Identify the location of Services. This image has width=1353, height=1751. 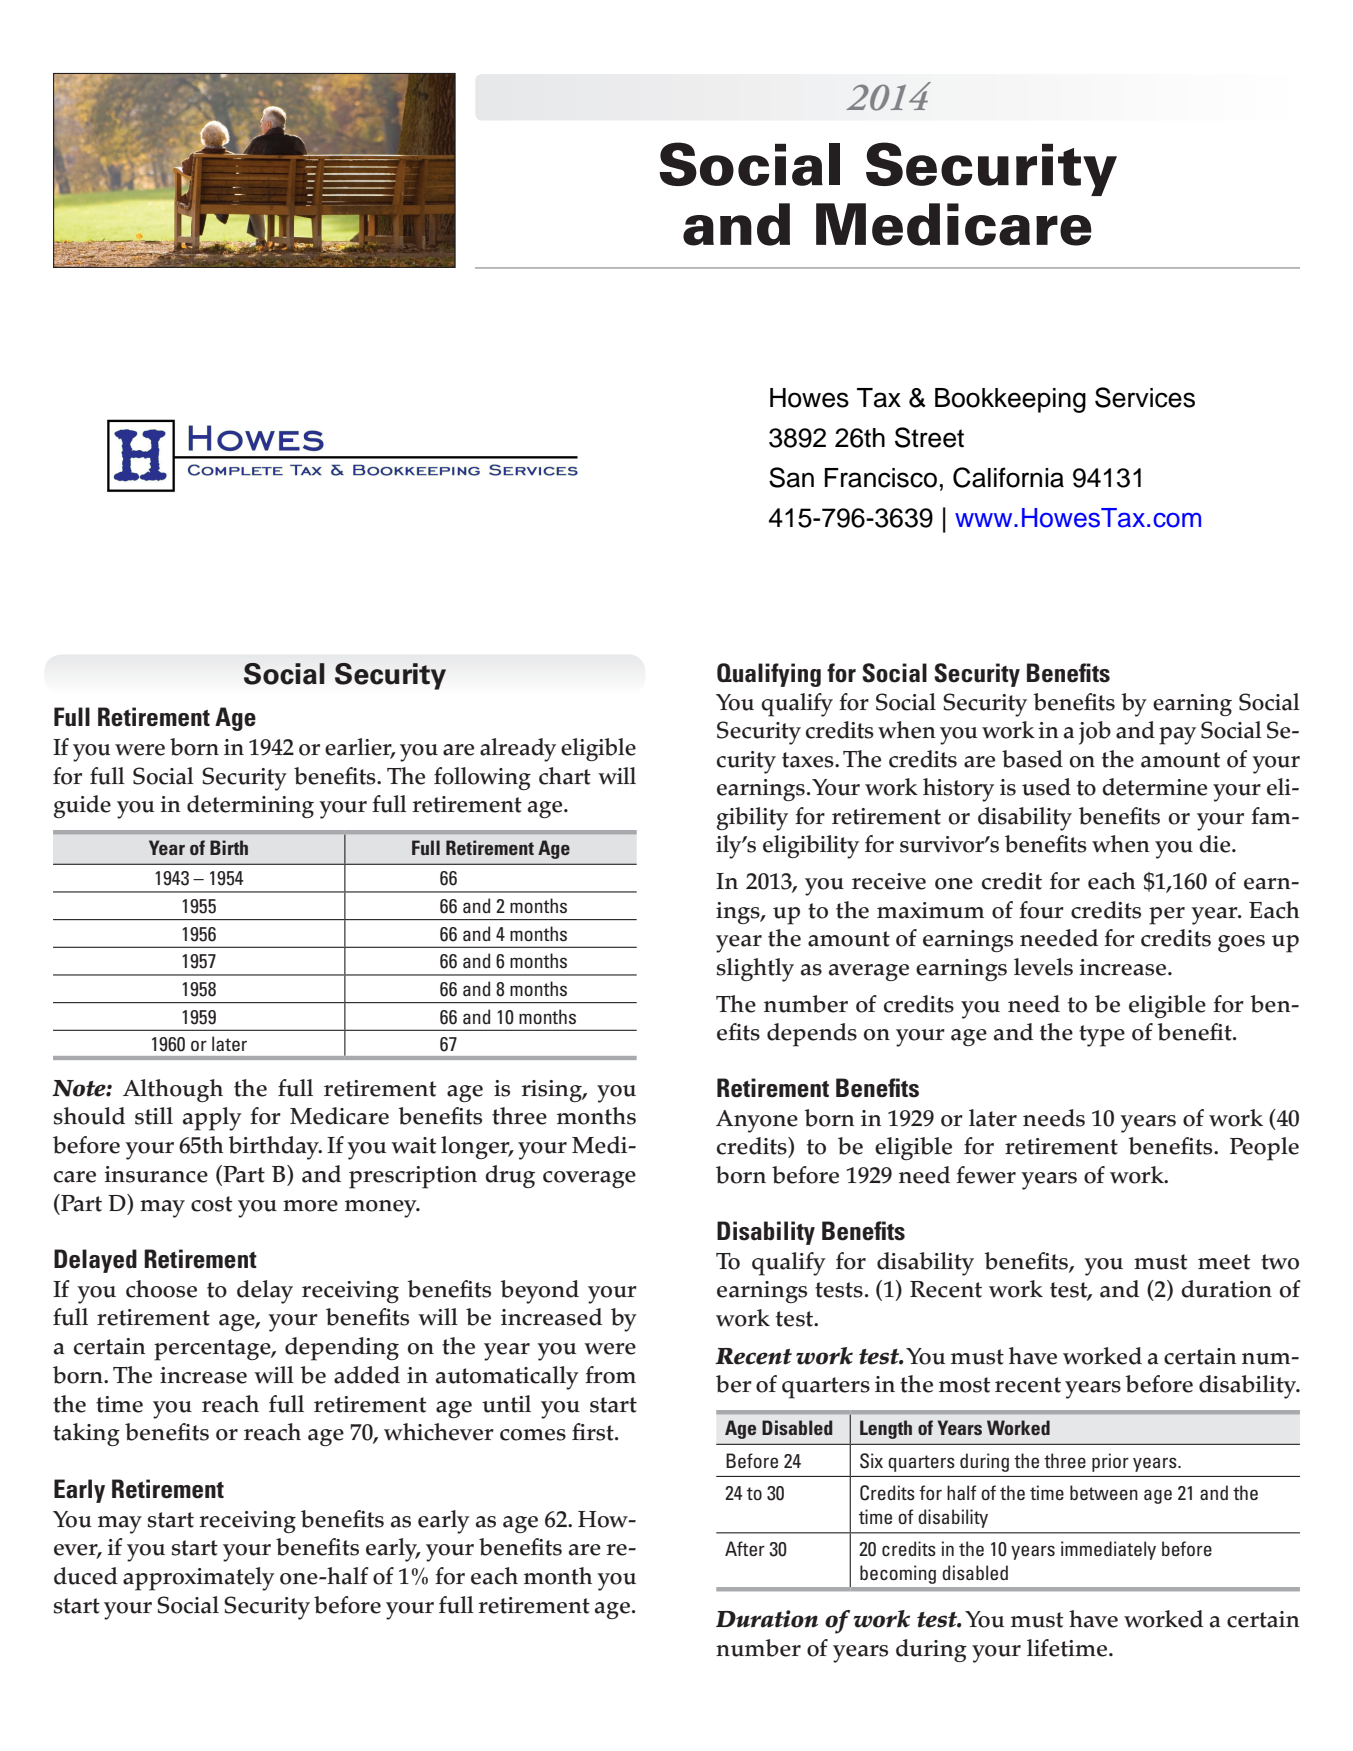
(1145, 397).
